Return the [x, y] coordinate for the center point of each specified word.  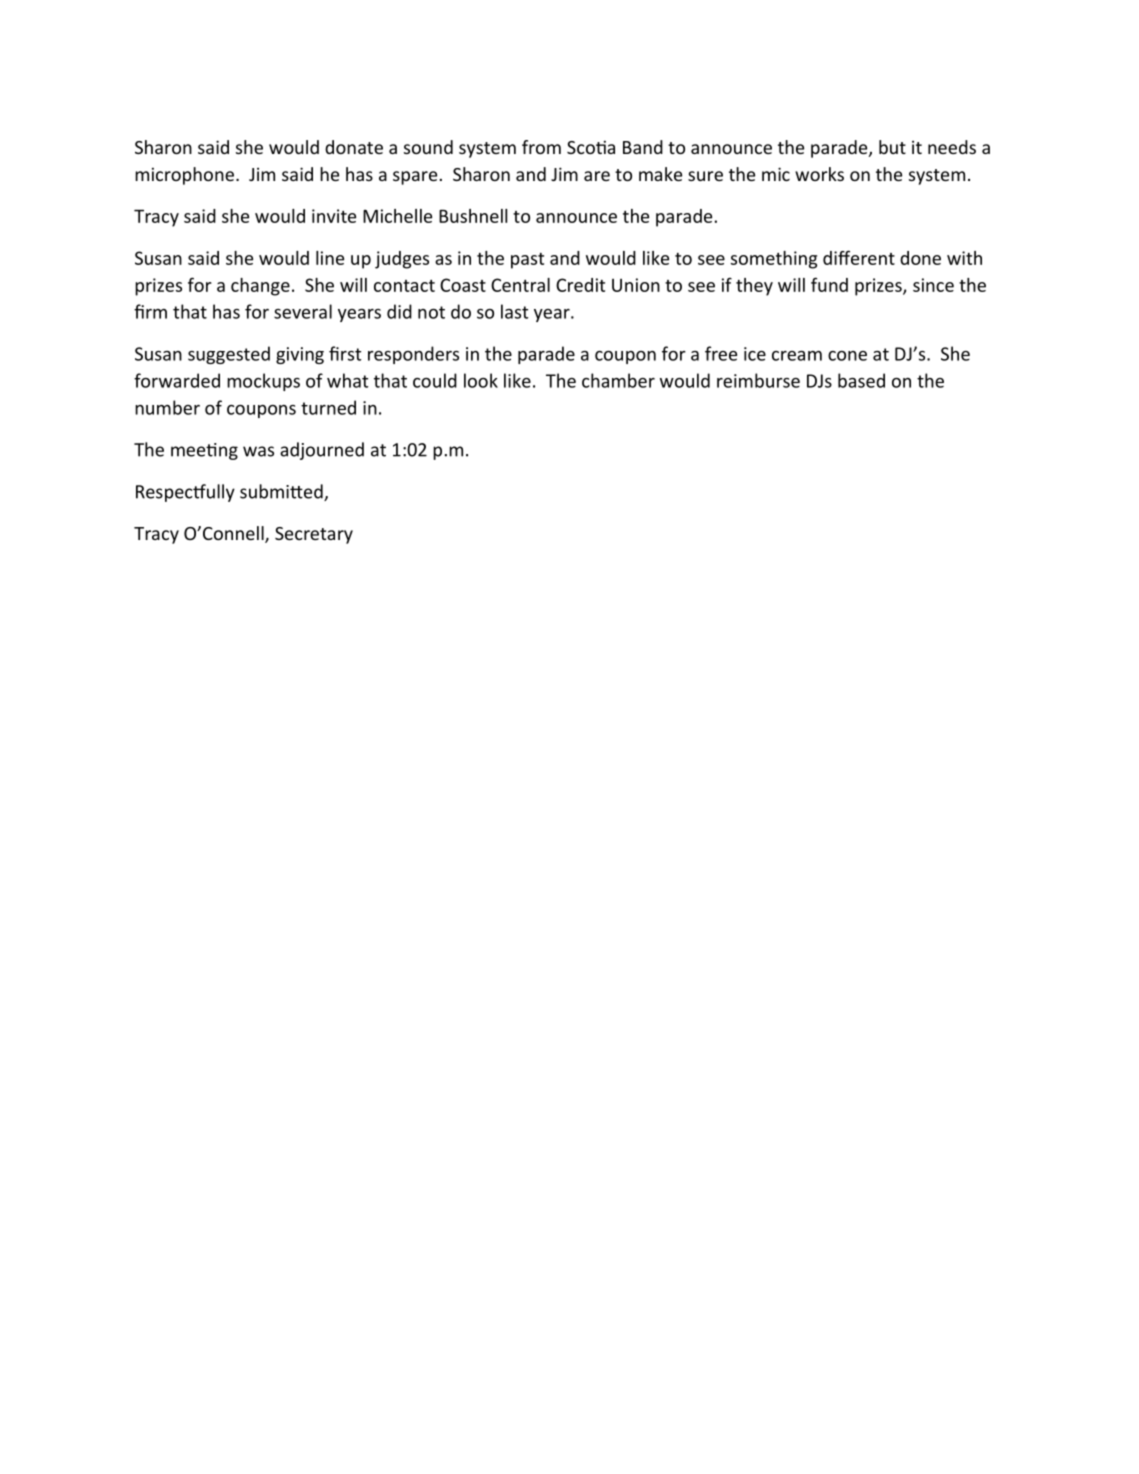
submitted [282, 492]
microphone [184, 176]
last [514, 311]
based [861, 380]
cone [847, 356]
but [892, 147]
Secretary [314, 535]
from [541, 147]
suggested [229, 355]
